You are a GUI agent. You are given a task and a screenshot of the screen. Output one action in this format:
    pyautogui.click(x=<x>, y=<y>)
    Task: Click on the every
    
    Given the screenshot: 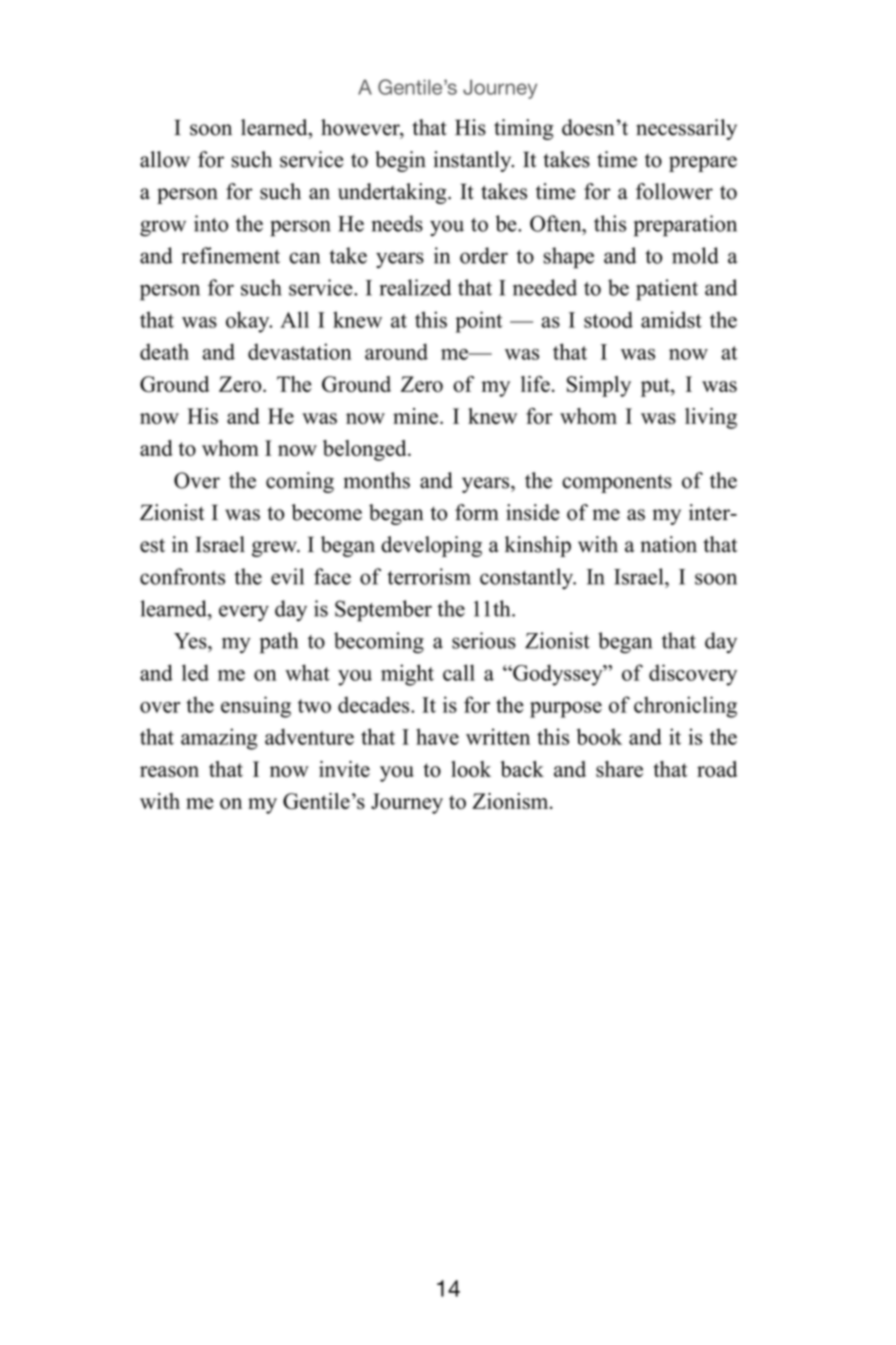 What is the action you would take?
    pyautogui.click(x=244, y=613)
